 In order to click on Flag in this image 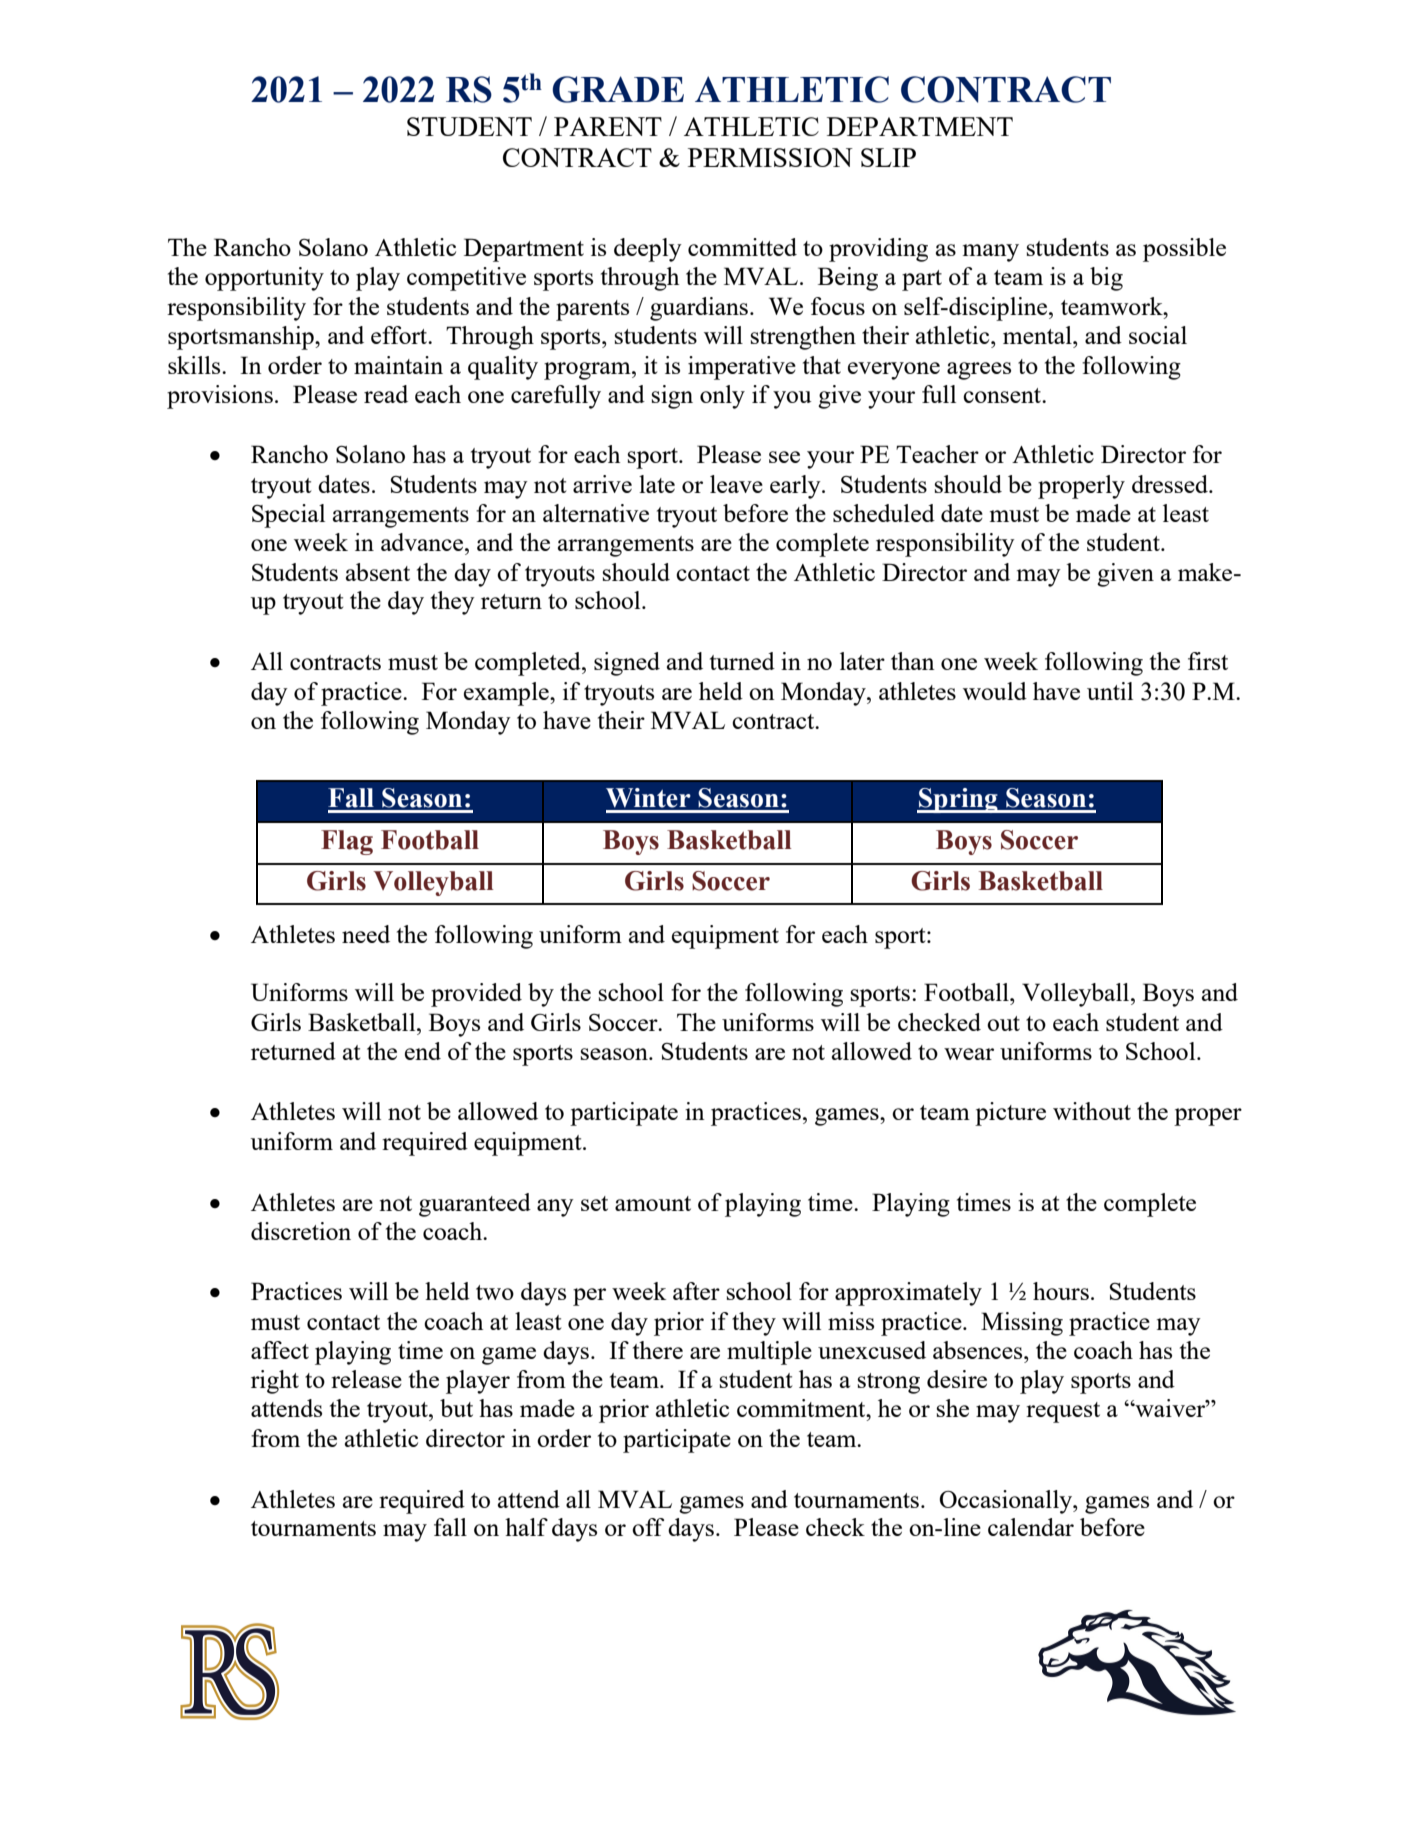, I will do `click(347, 842)`.
